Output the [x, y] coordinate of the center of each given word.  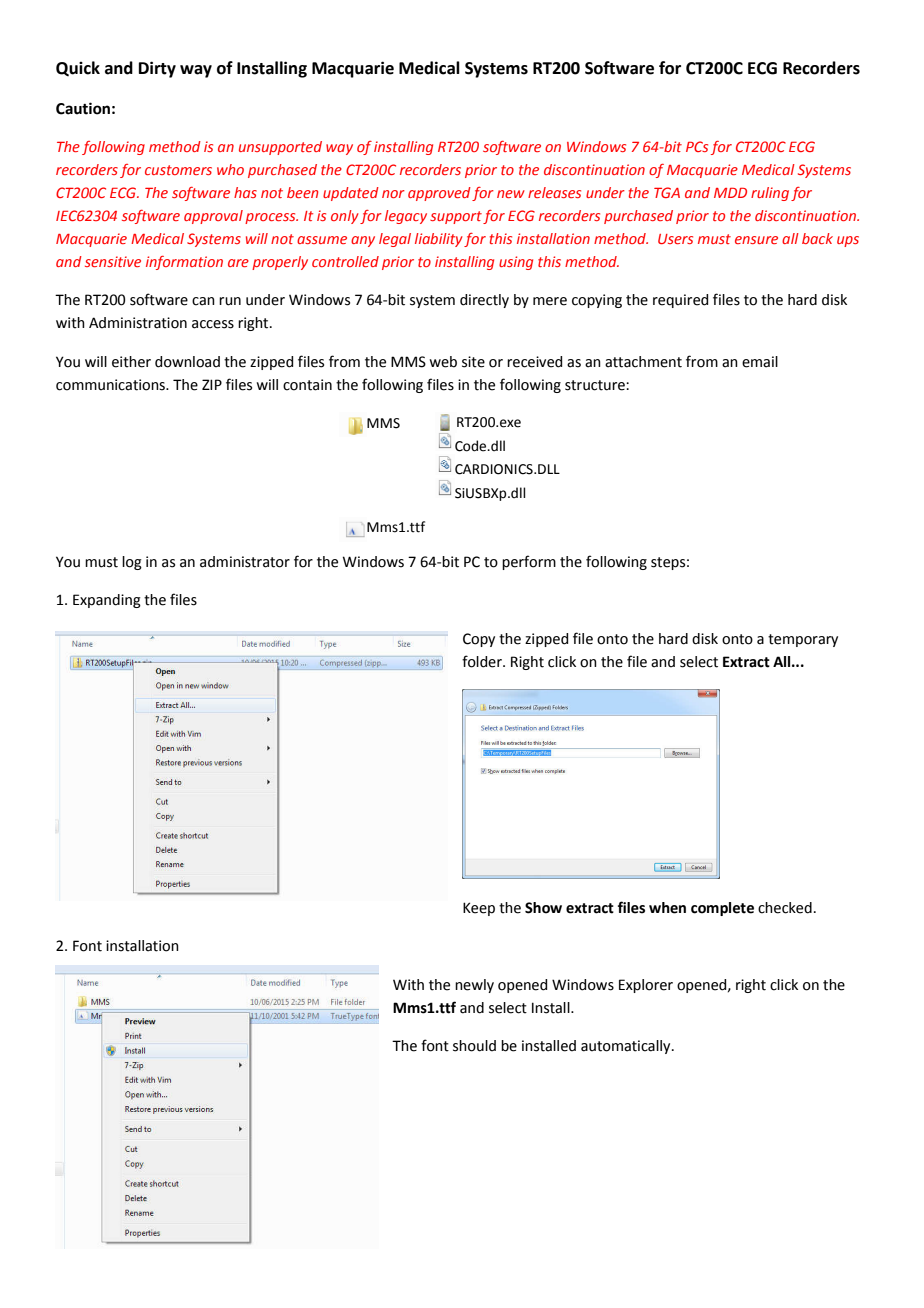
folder [483, 661]
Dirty [157, 69]
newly [474, 986]
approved [439, 194]
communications [112, 385]
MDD [730, 193]
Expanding [107, 601]
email [760, 362]
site [473, 362]
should [474, 1046]
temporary [803, 640]
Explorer [646, 986]
